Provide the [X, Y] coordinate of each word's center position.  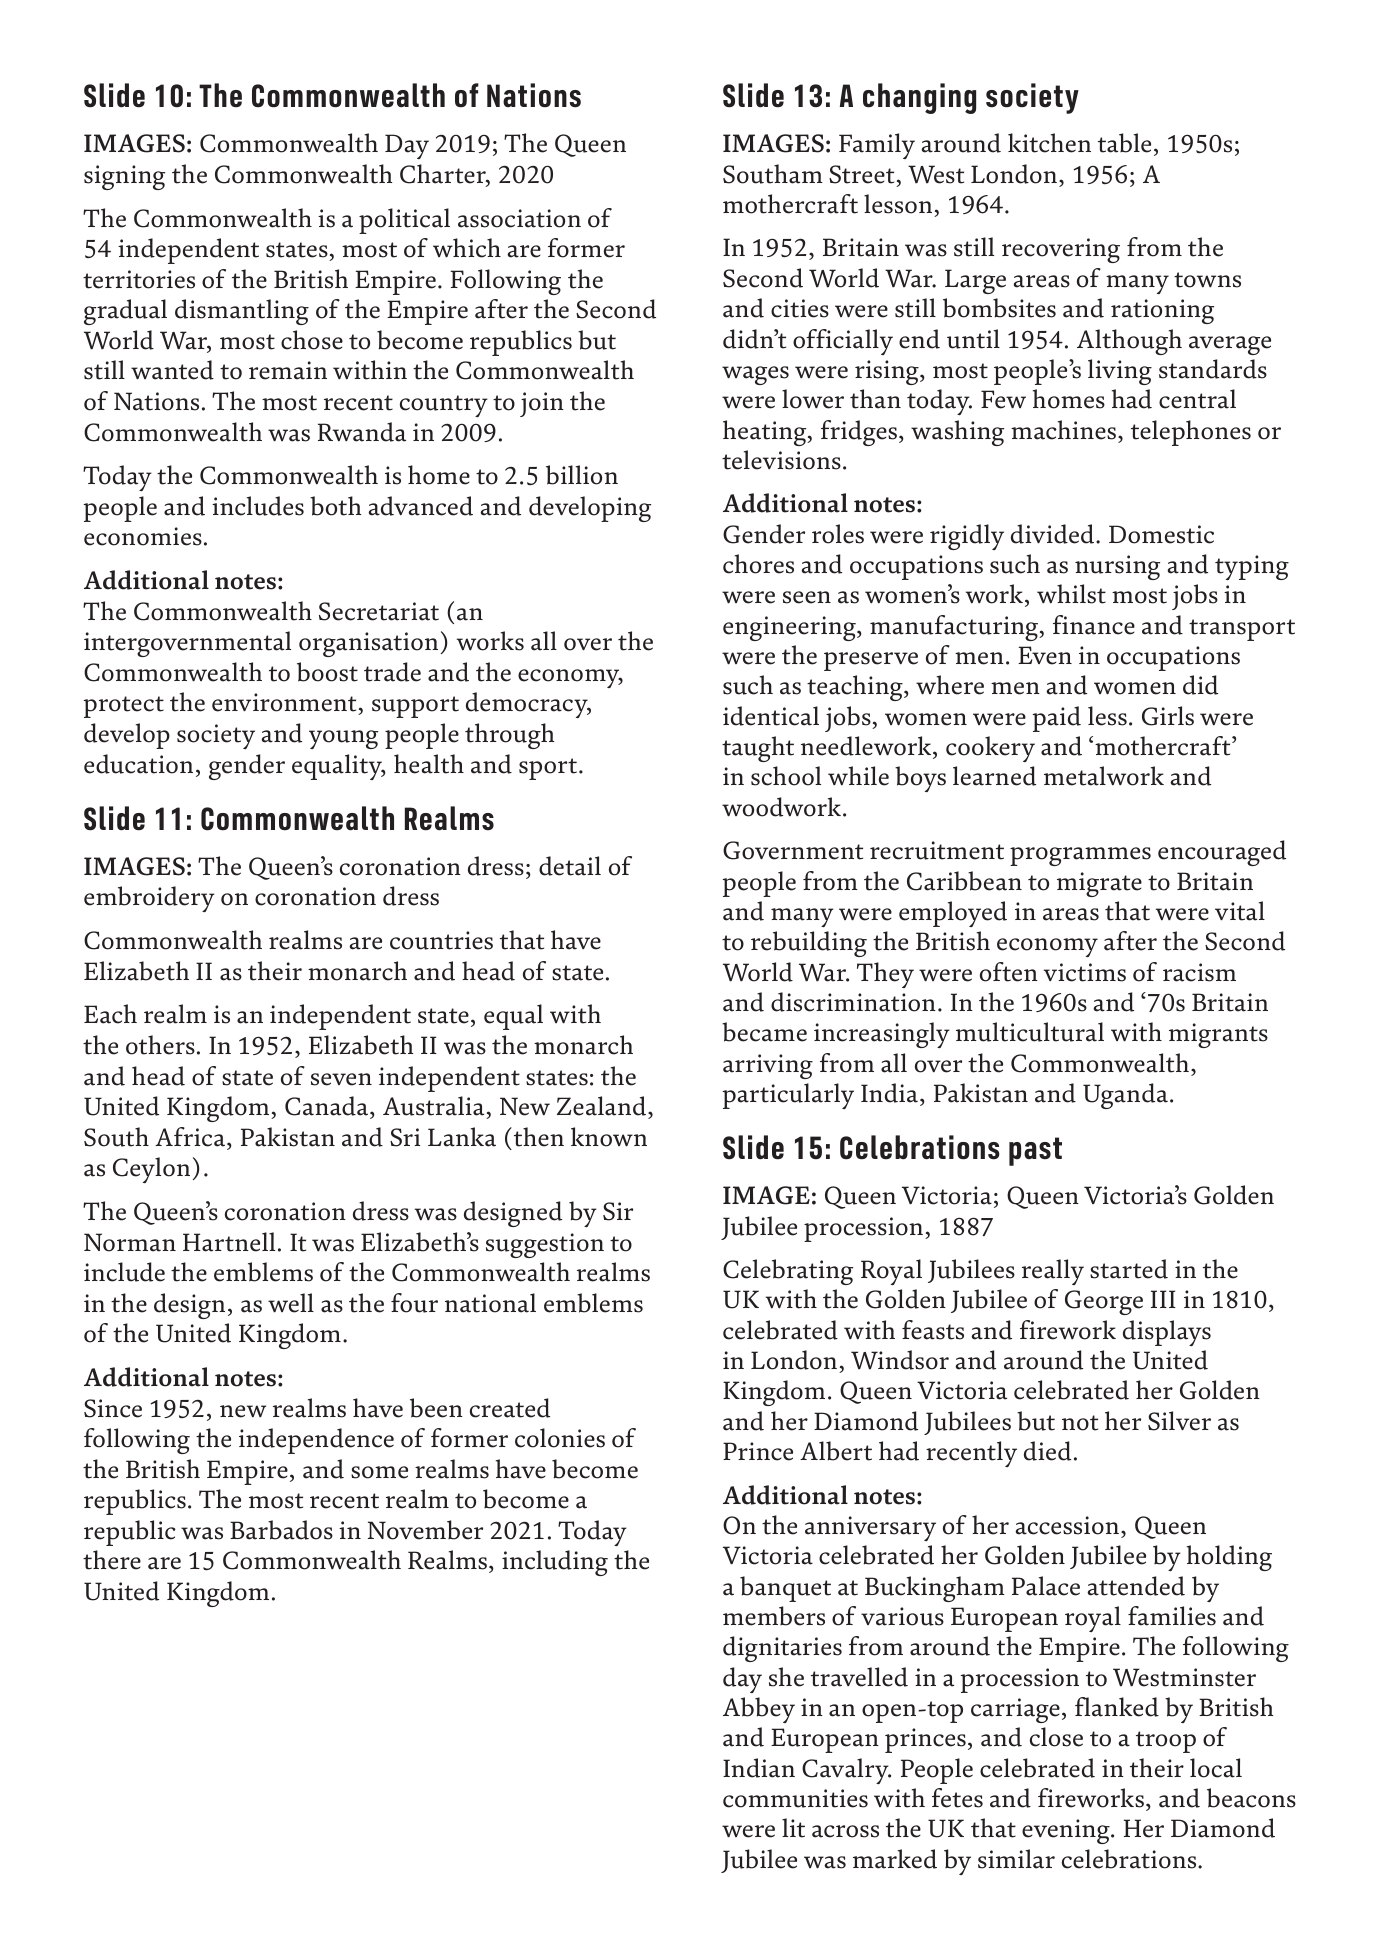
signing [124, 177]
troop [1166, 1742]
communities [795, 1798]
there [112, 1560]
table [1124, 143]
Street [861, 174]
